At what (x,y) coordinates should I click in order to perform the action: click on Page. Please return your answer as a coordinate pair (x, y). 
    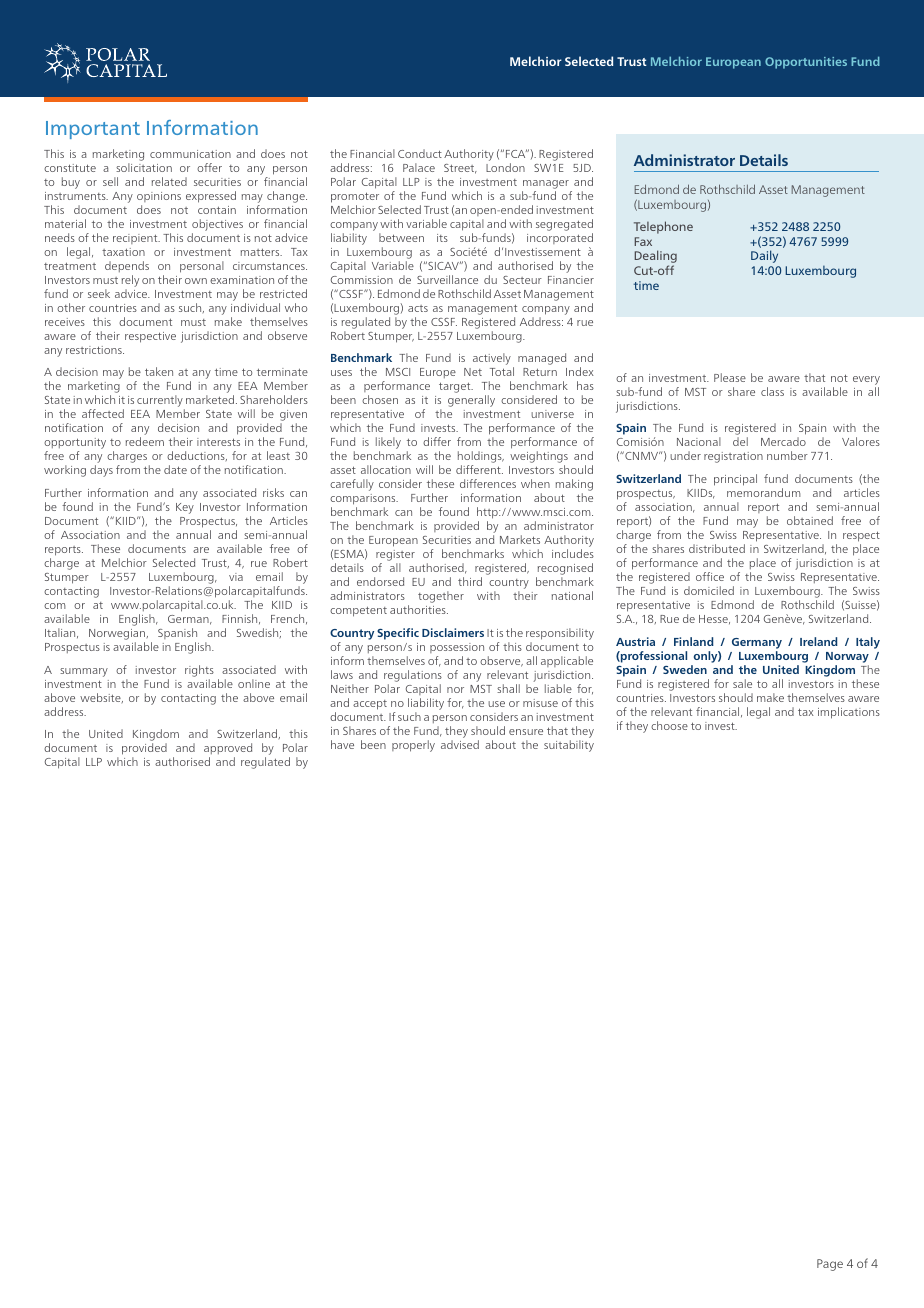
    Looking at the image, I should click on (830, 1265).
